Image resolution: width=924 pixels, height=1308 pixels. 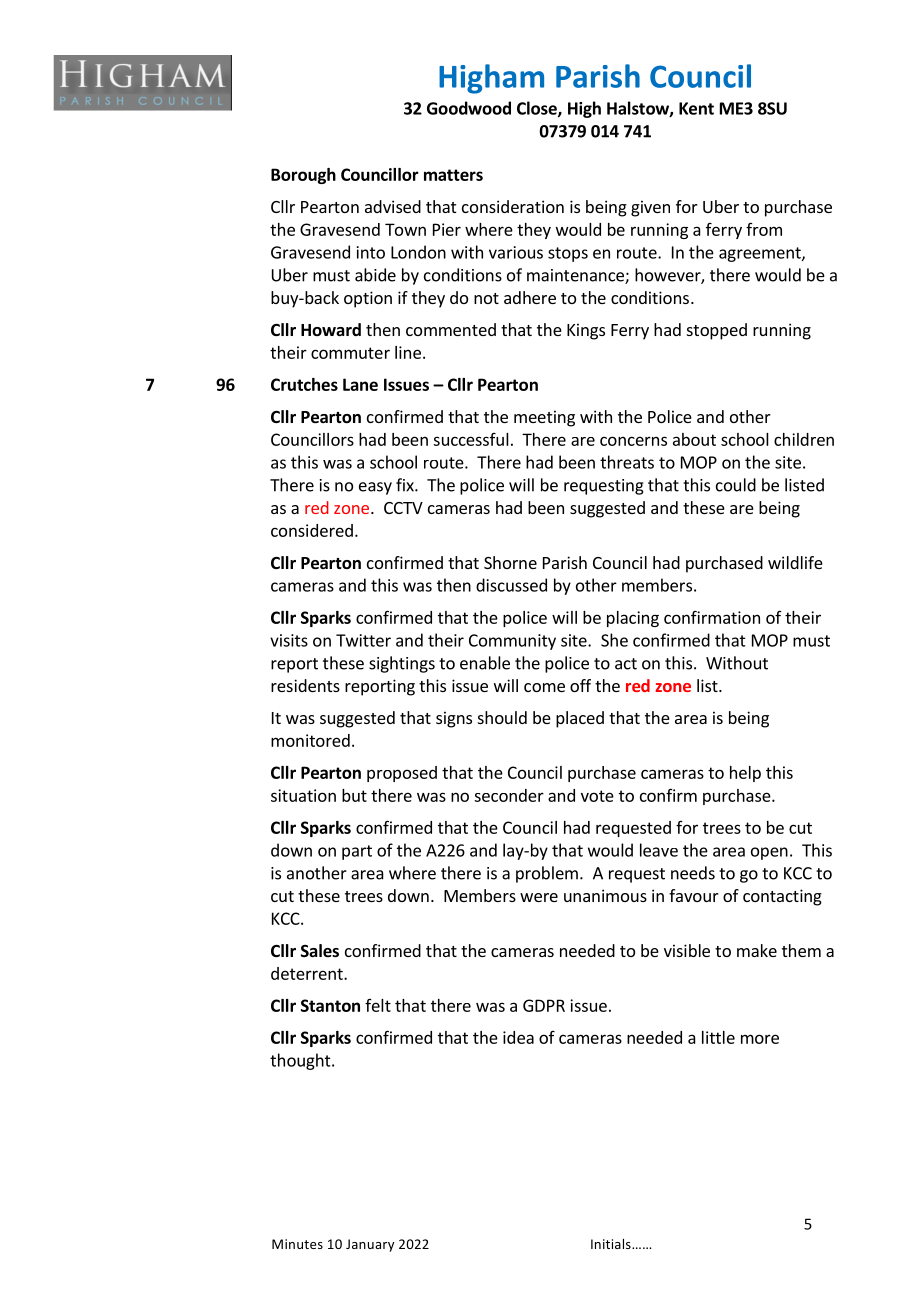 I want to click on consideration, so click(x=513, y=206).
